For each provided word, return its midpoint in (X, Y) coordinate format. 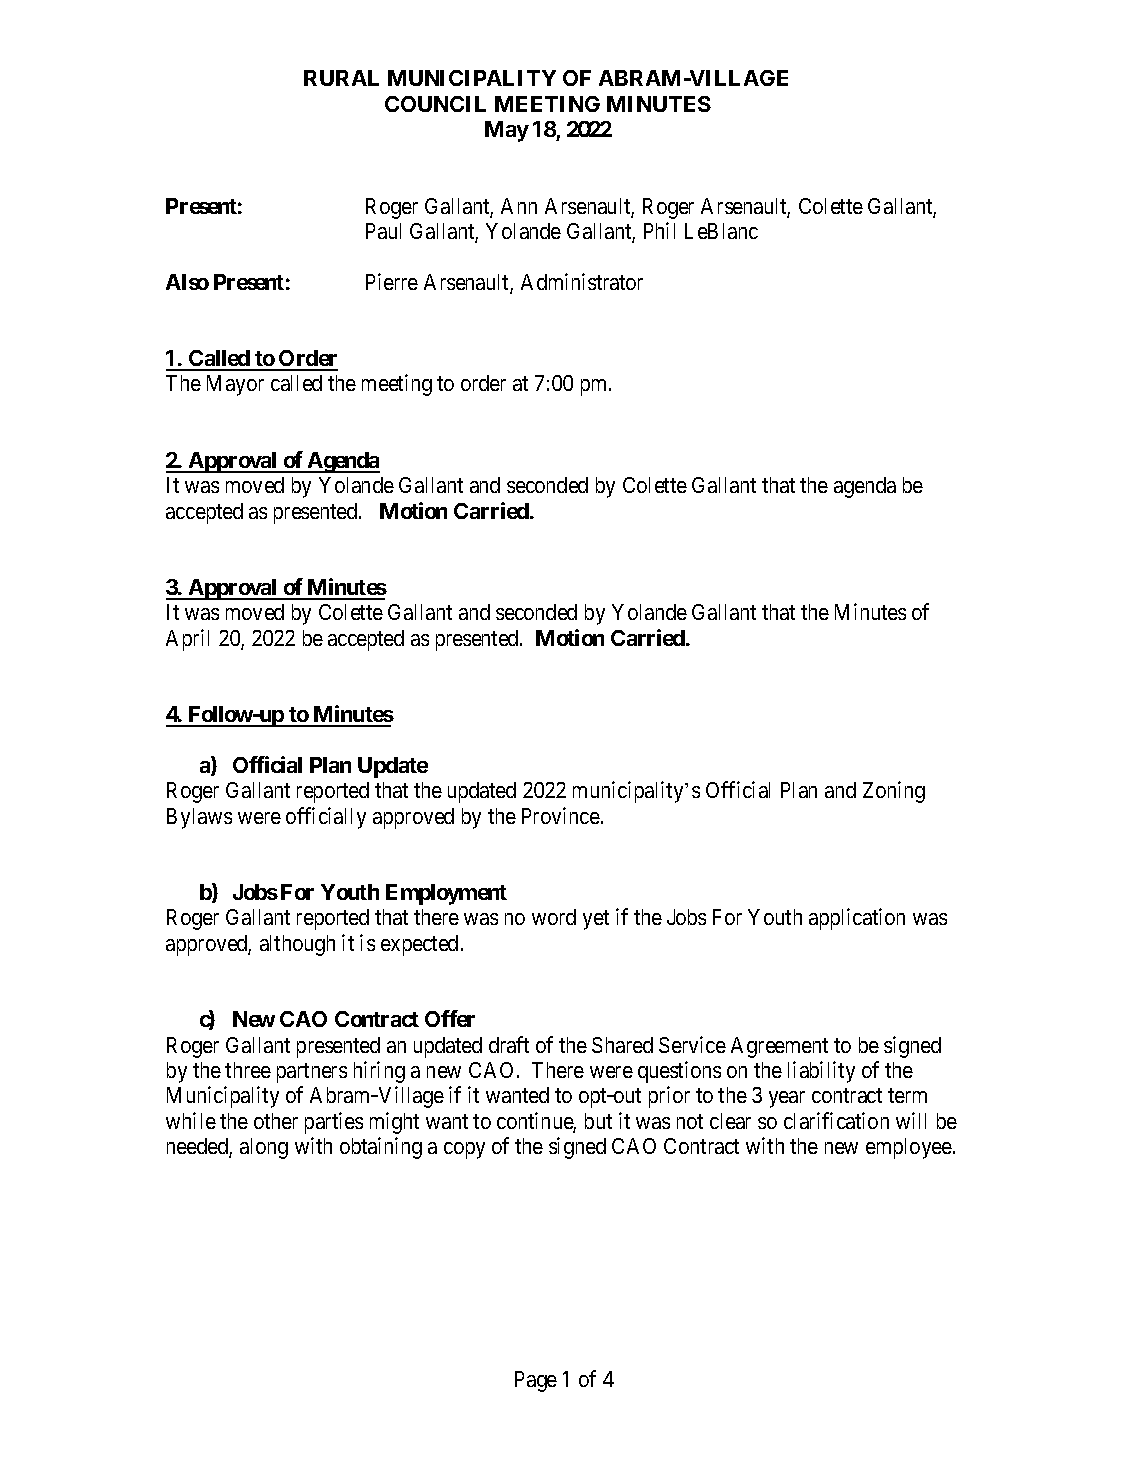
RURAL (341, 78)
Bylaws (199, 818)
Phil (659, 230)
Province (561, 815)
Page (536, 1381)
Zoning (894, 792)
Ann (519, 206)
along (264, 1148)
